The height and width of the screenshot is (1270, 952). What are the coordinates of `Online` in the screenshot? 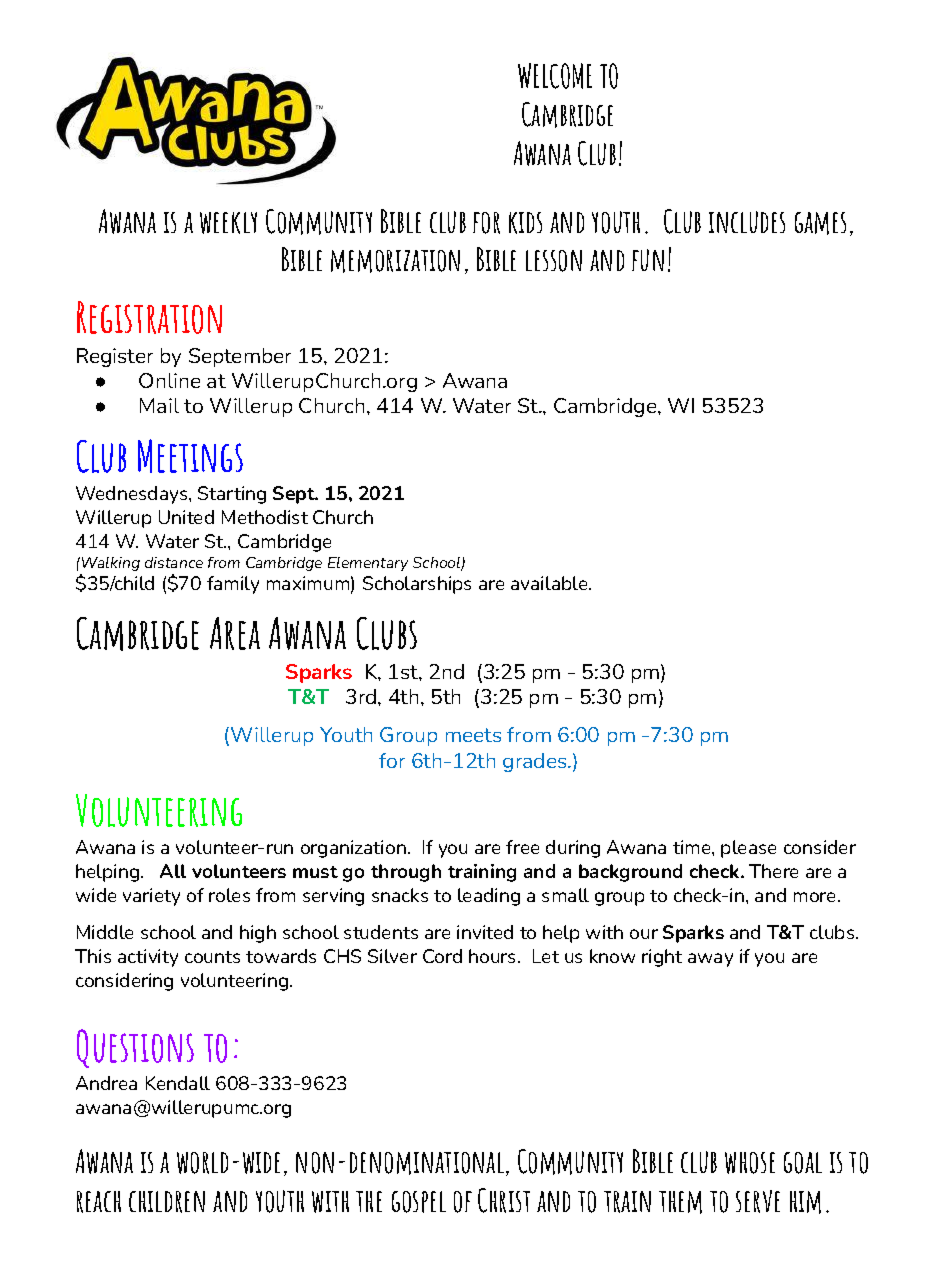 It's located at (169, 380).
